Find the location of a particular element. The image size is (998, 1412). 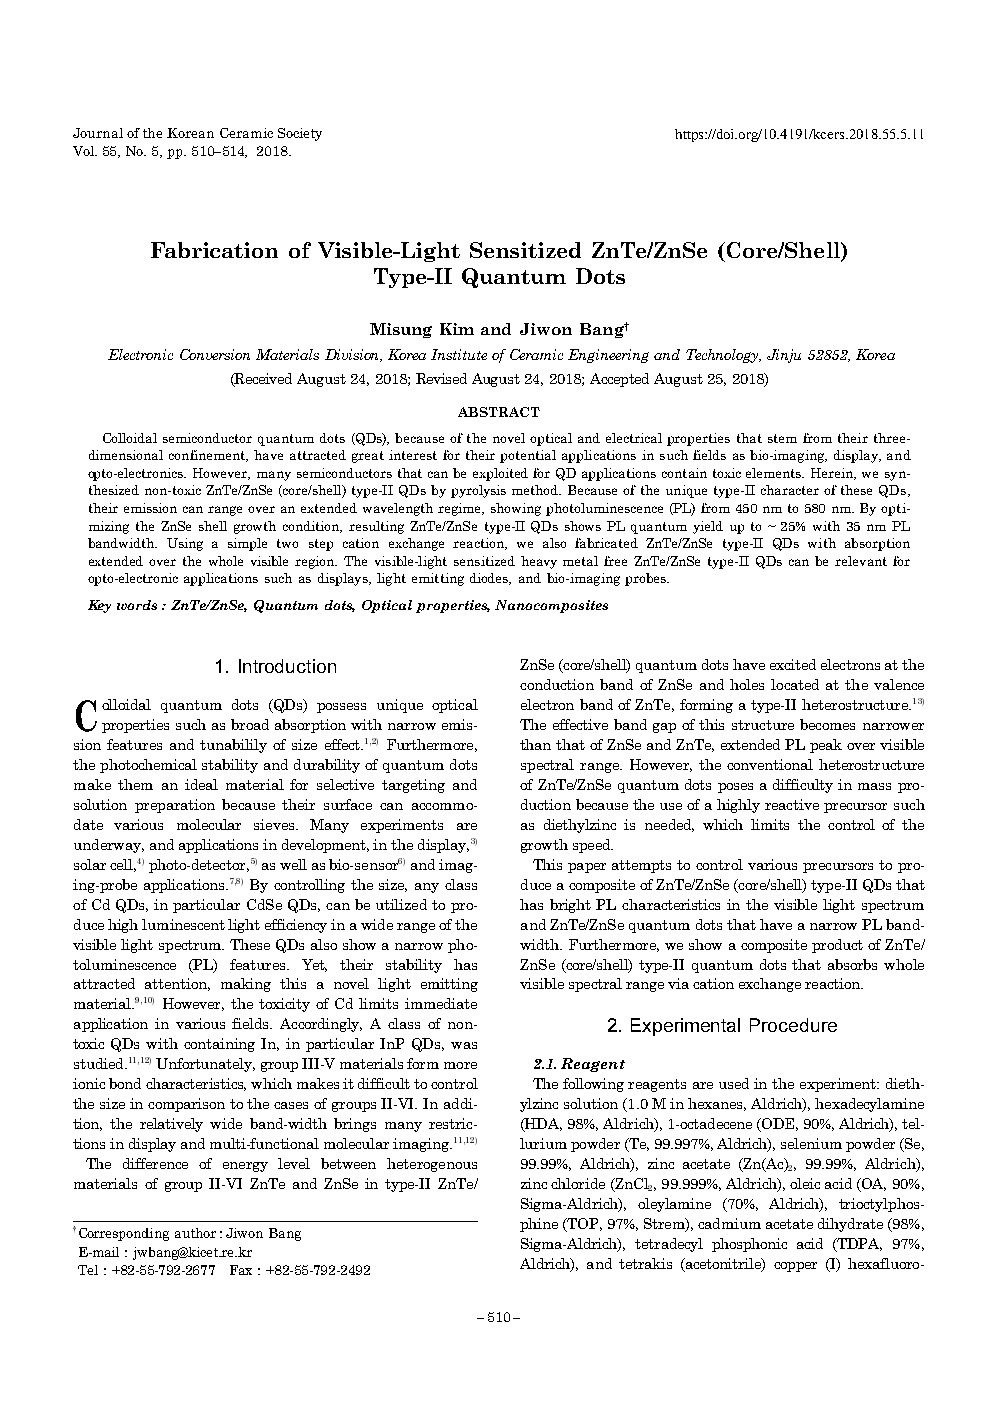

broad is located at coordinates (250, 724).
